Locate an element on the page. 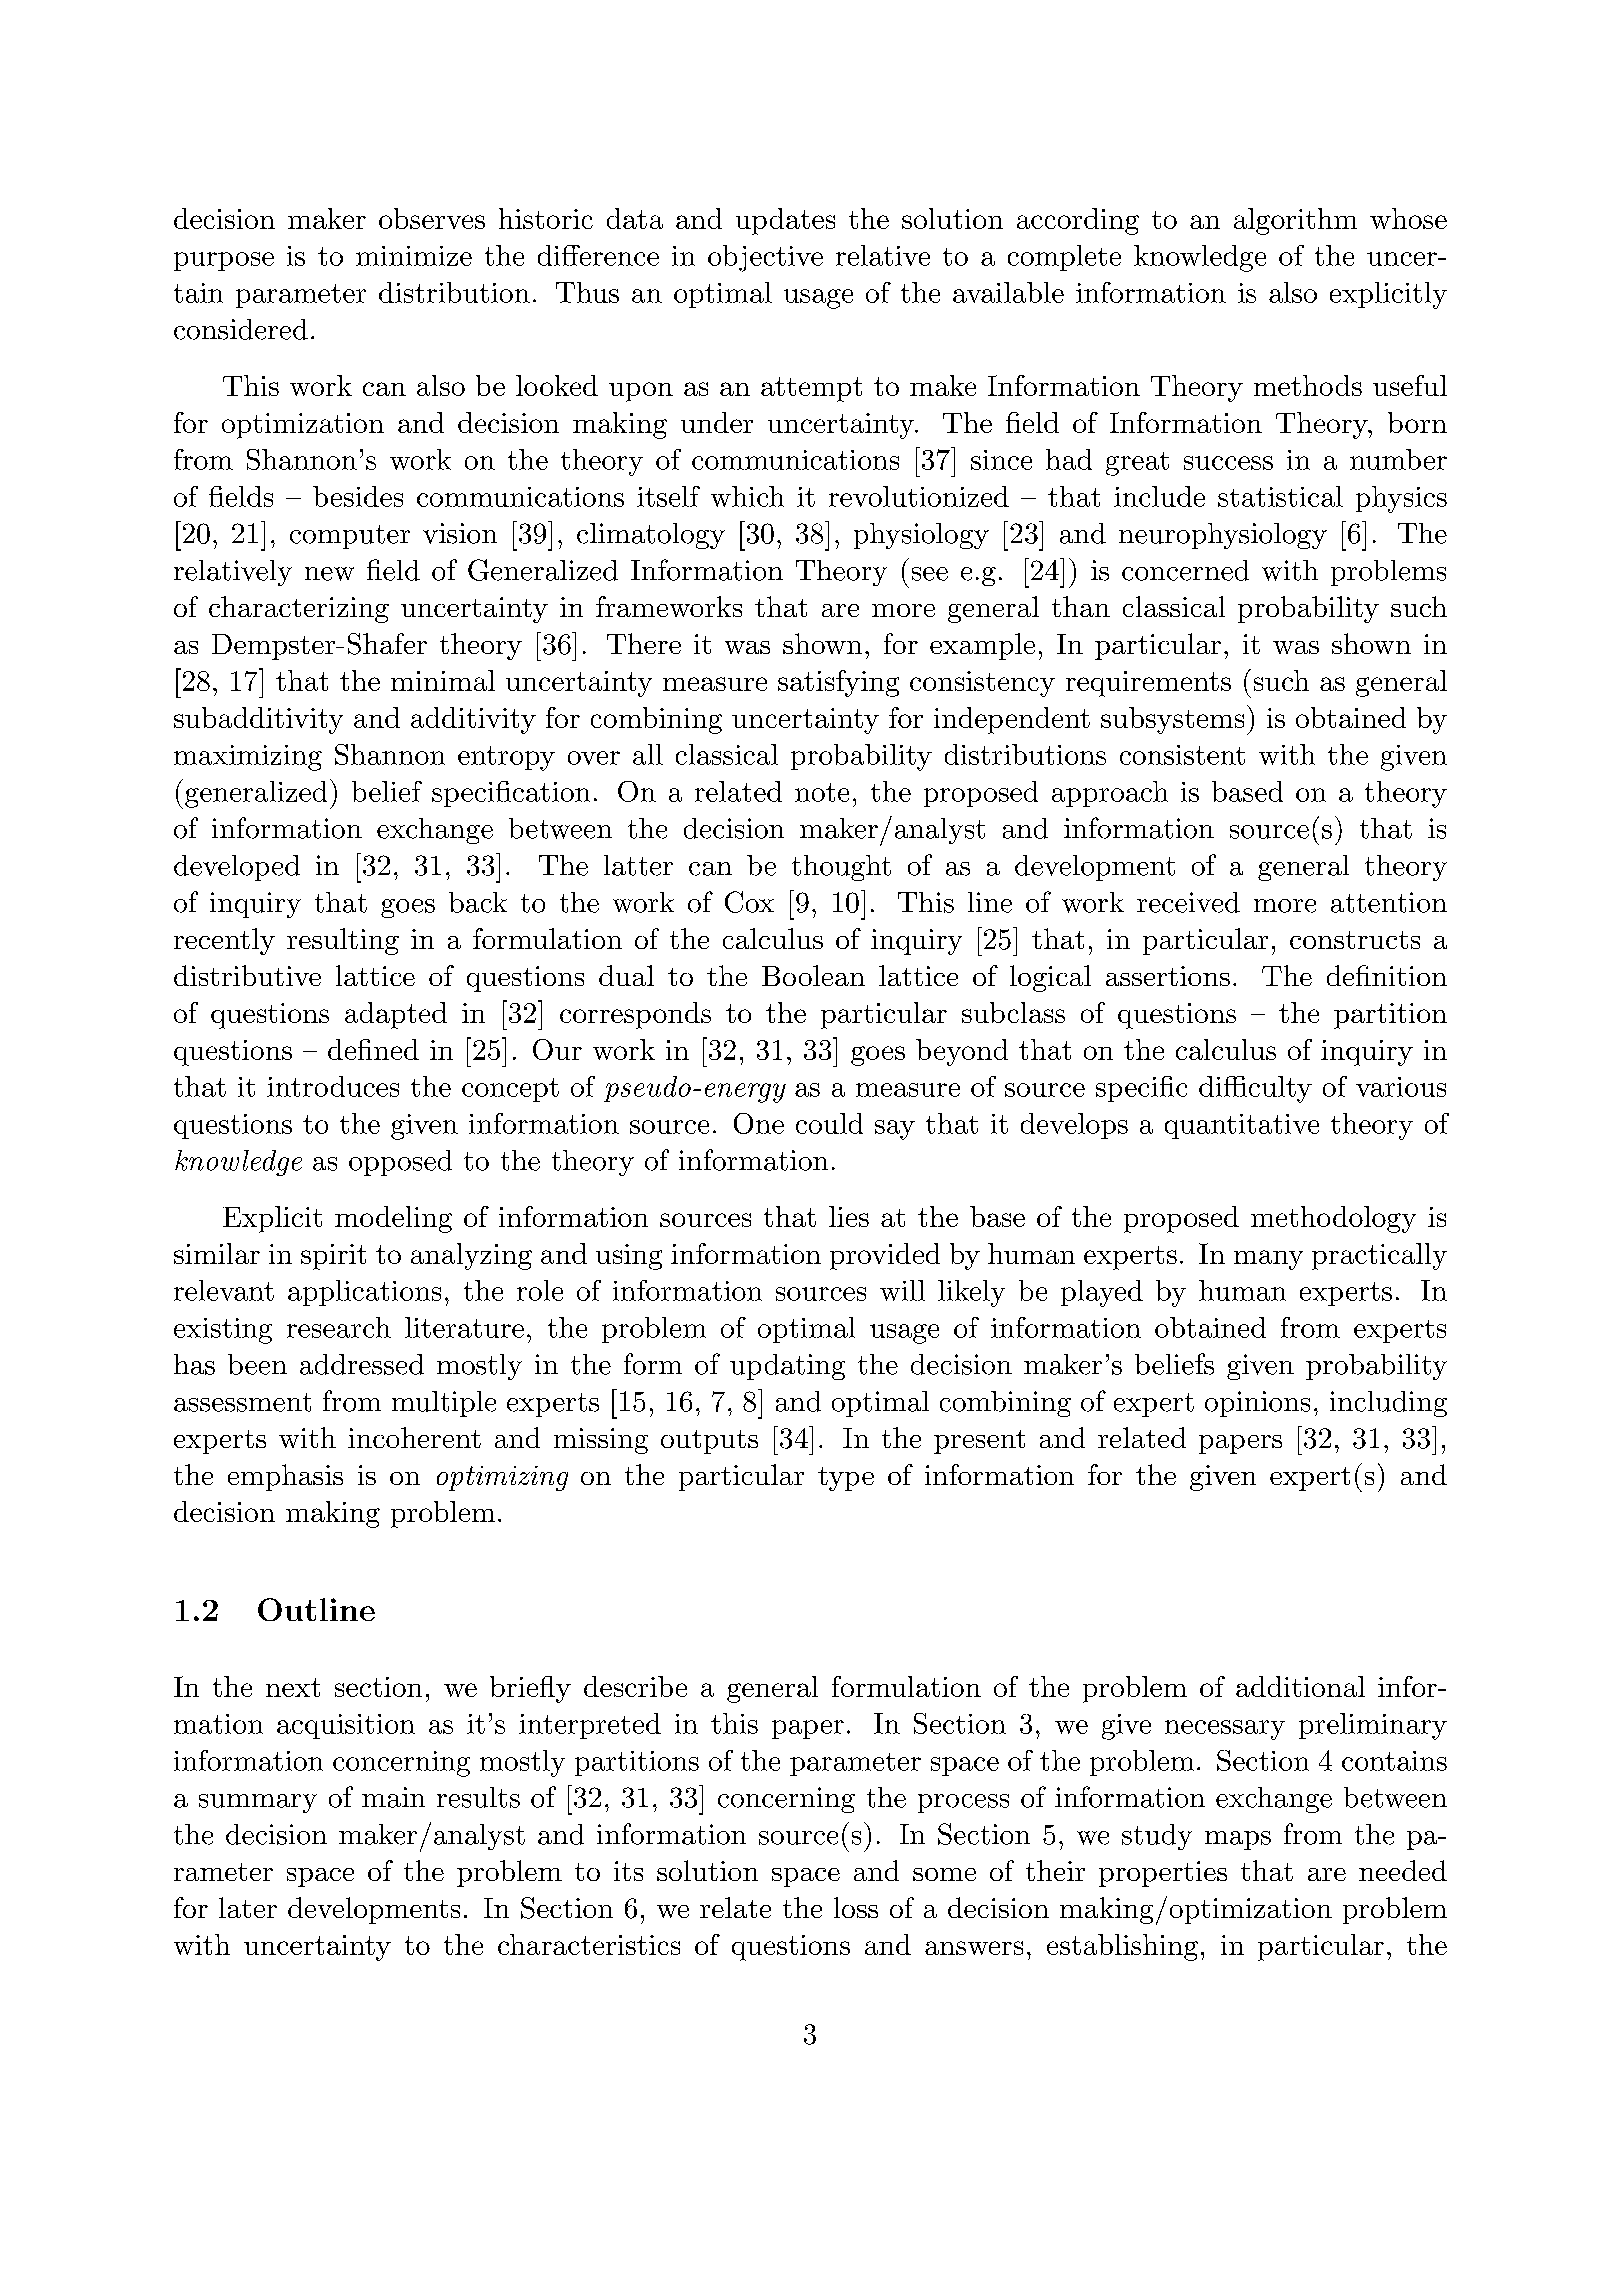  type is located at coordinates (846, 1479).
